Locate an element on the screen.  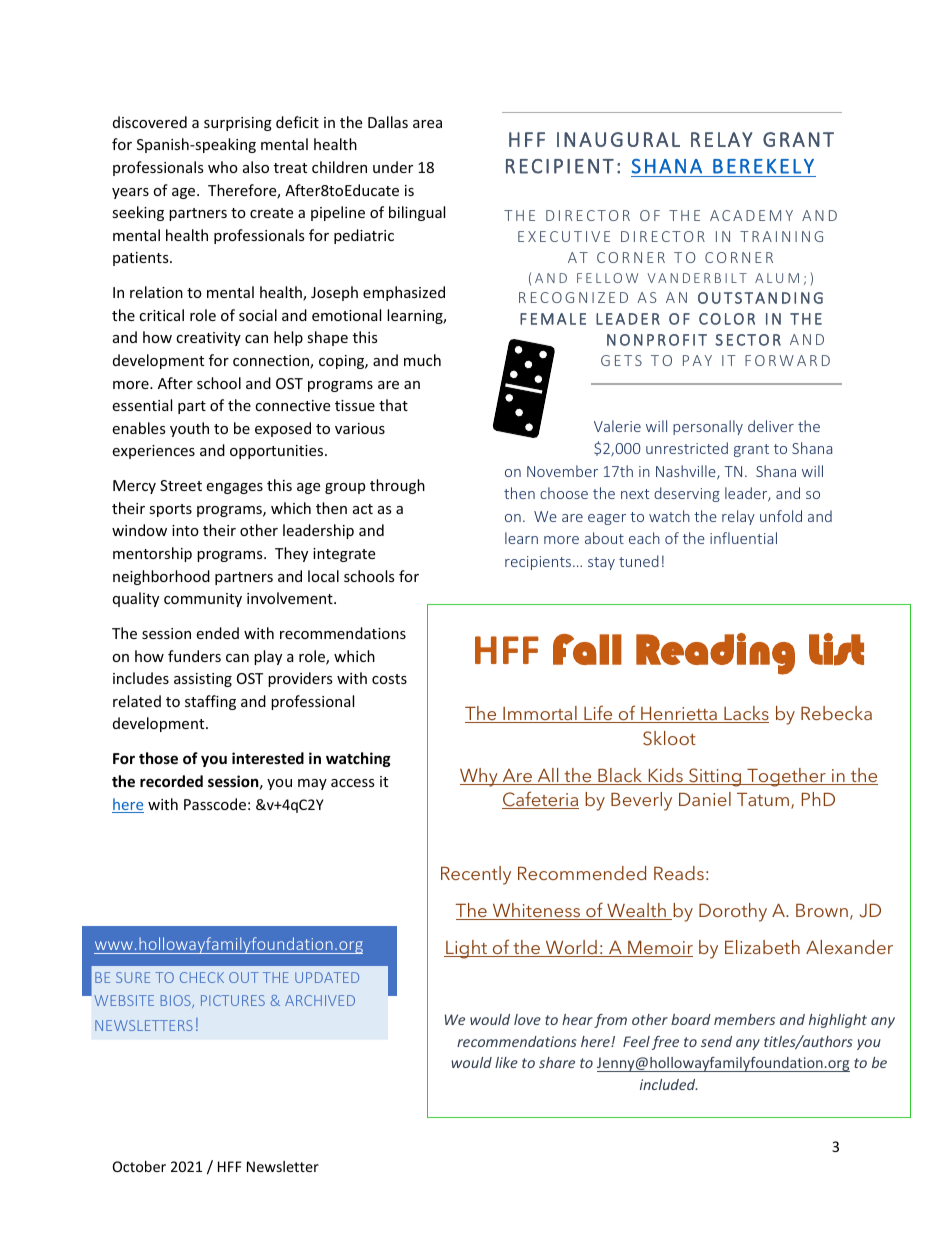
November is located at coordinates (562, 471).
